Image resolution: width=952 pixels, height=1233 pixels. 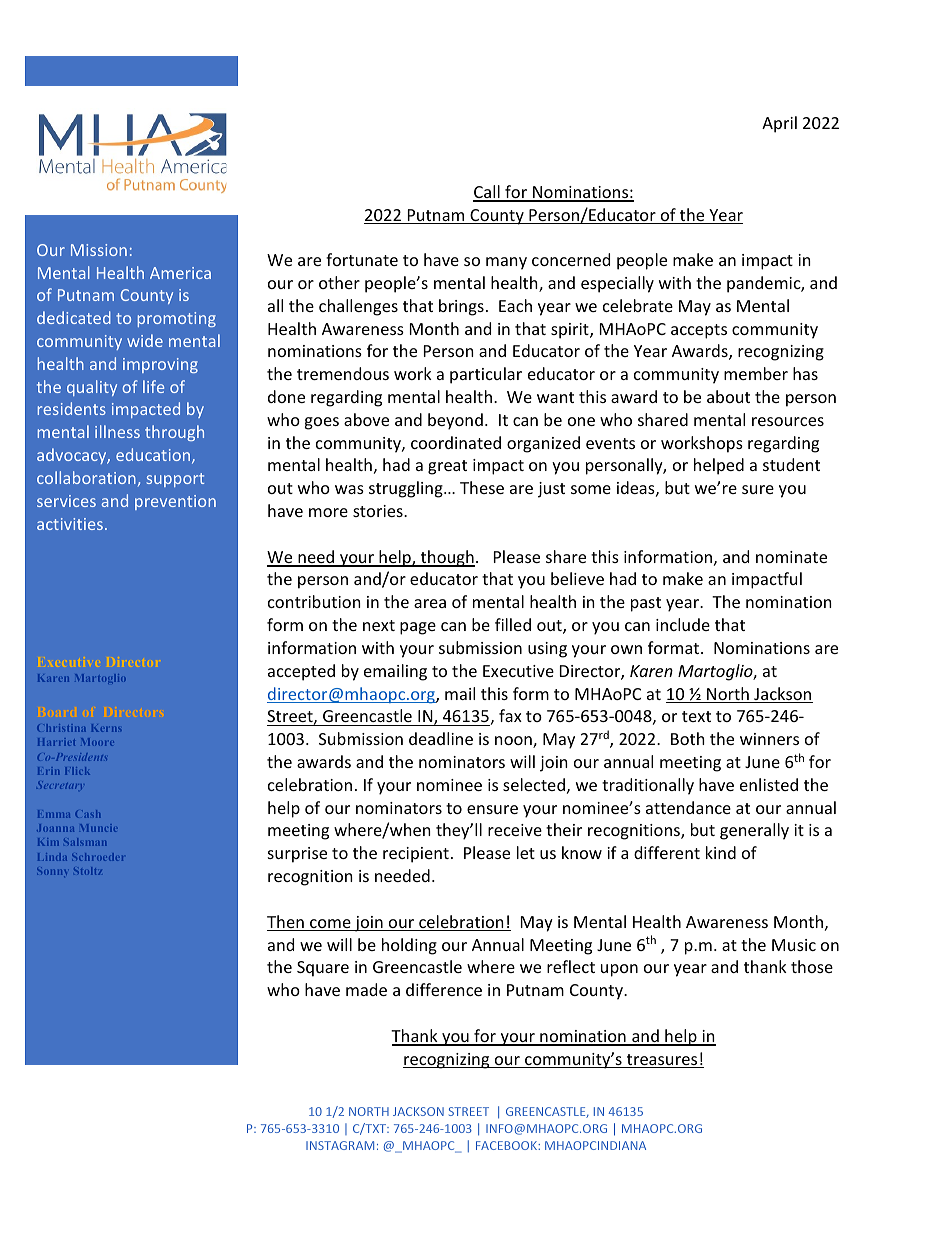 I want to click on nominate, so click(x=791, y=557).
